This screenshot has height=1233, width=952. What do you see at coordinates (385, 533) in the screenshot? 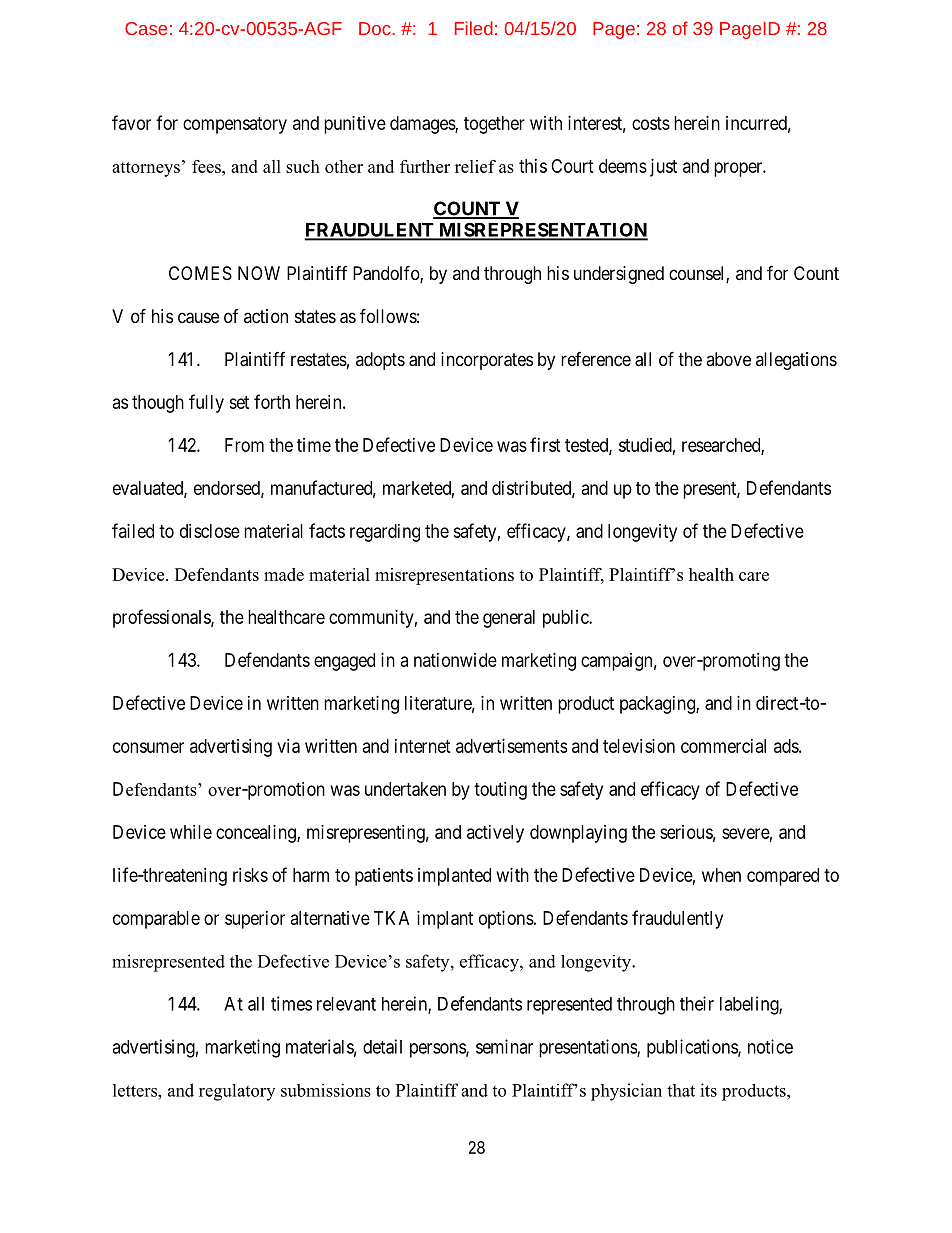
I see `regarding` at bounding box center [385, 533].
